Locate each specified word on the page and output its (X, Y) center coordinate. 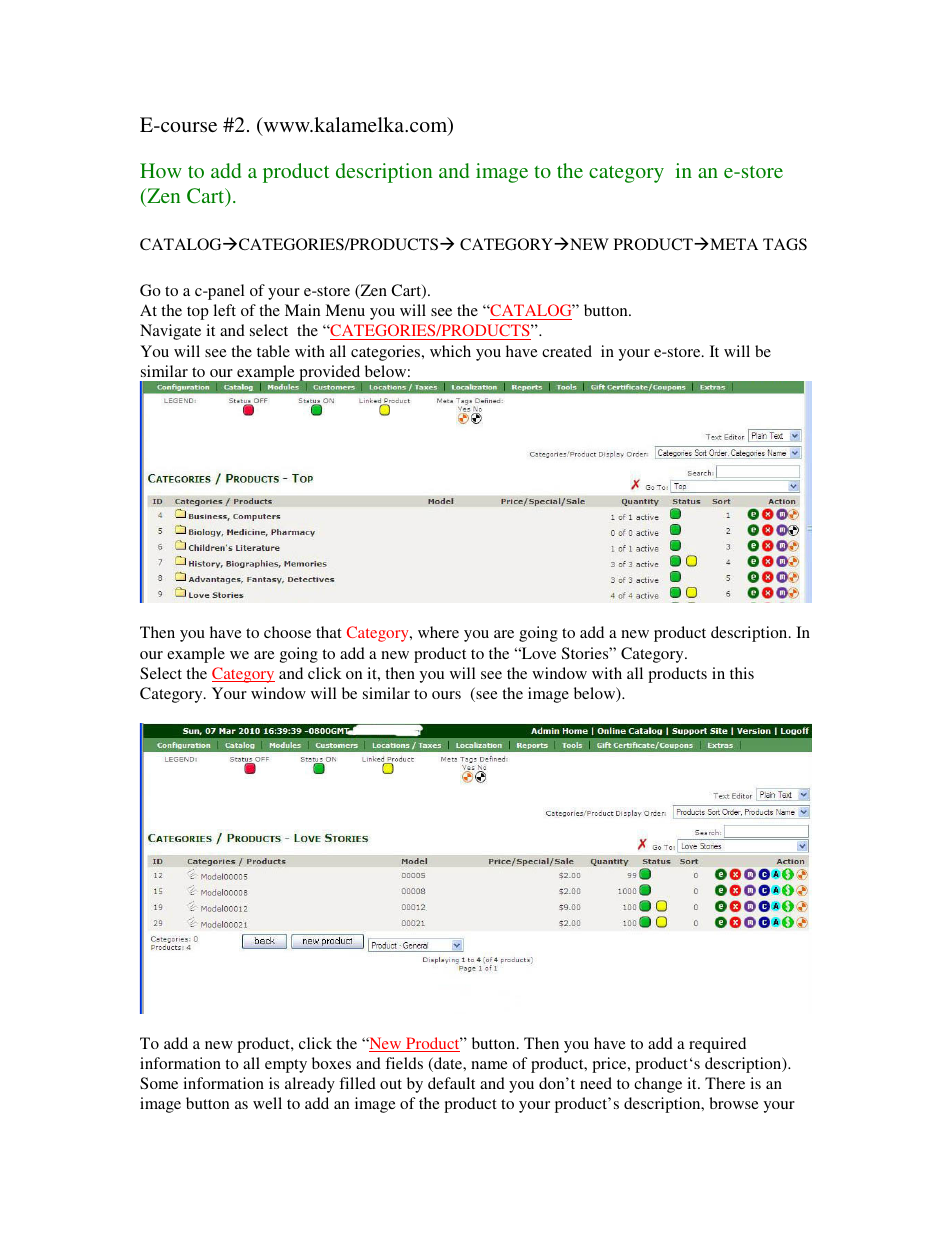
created (567, 351)
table (273, 351)
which (450, 351)
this (742, 673)
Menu (345, 310)
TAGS (785, 244)
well (267, 1103)
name (489, 1065)
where (438, 632)
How (161, 170)
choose (287, 632)
